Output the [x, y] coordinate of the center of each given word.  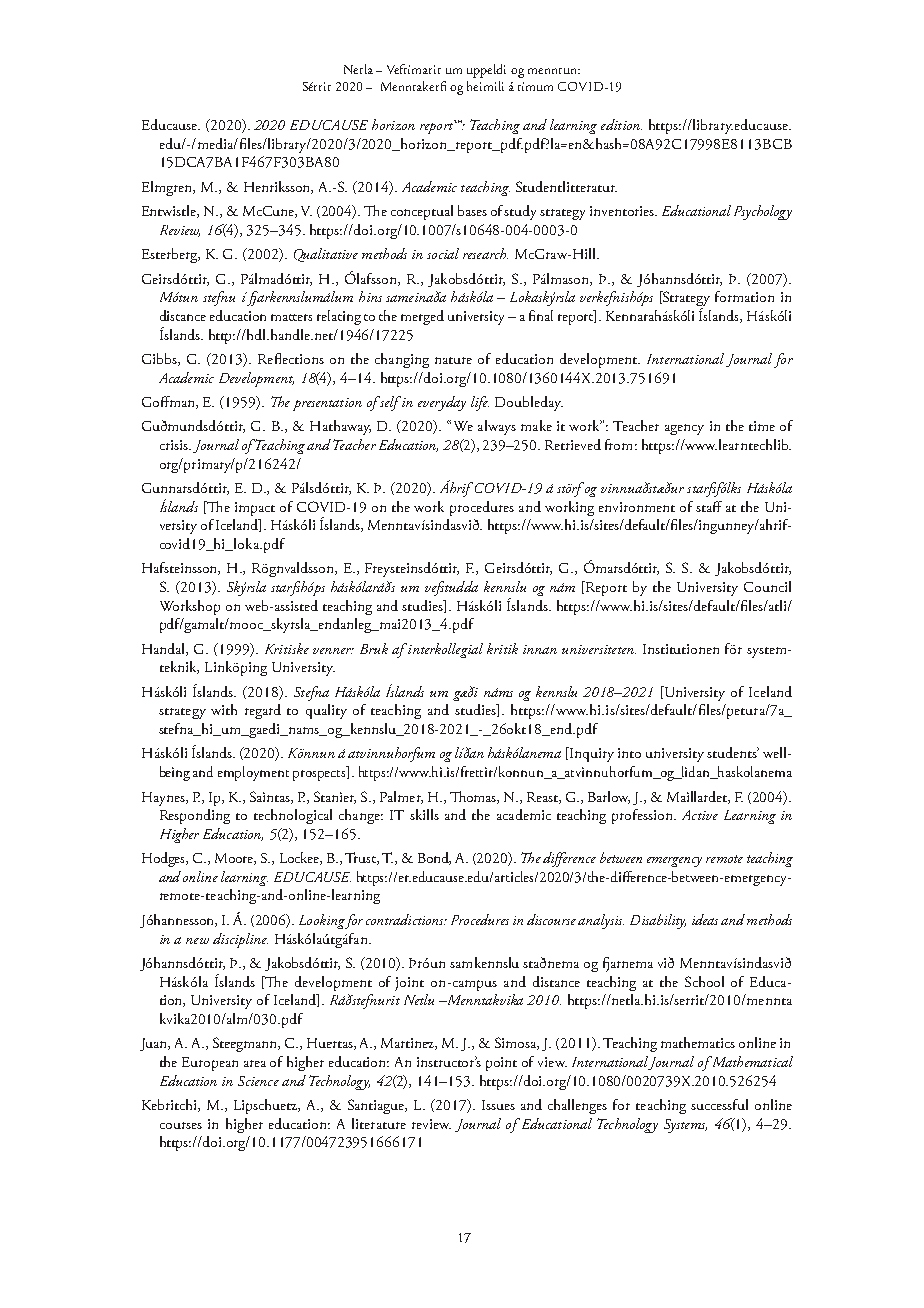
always [497, 427]
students [733, 752]
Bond [434, 858]
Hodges [165, 859]
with [224, 709]
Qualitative [326, 255]
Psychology [763, 212]
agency [684, 429]
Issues [498, 1105]
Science [258, 1081]
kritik [502, 648]
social [443, 253]
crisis [175, 445]
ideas [705, 919]
